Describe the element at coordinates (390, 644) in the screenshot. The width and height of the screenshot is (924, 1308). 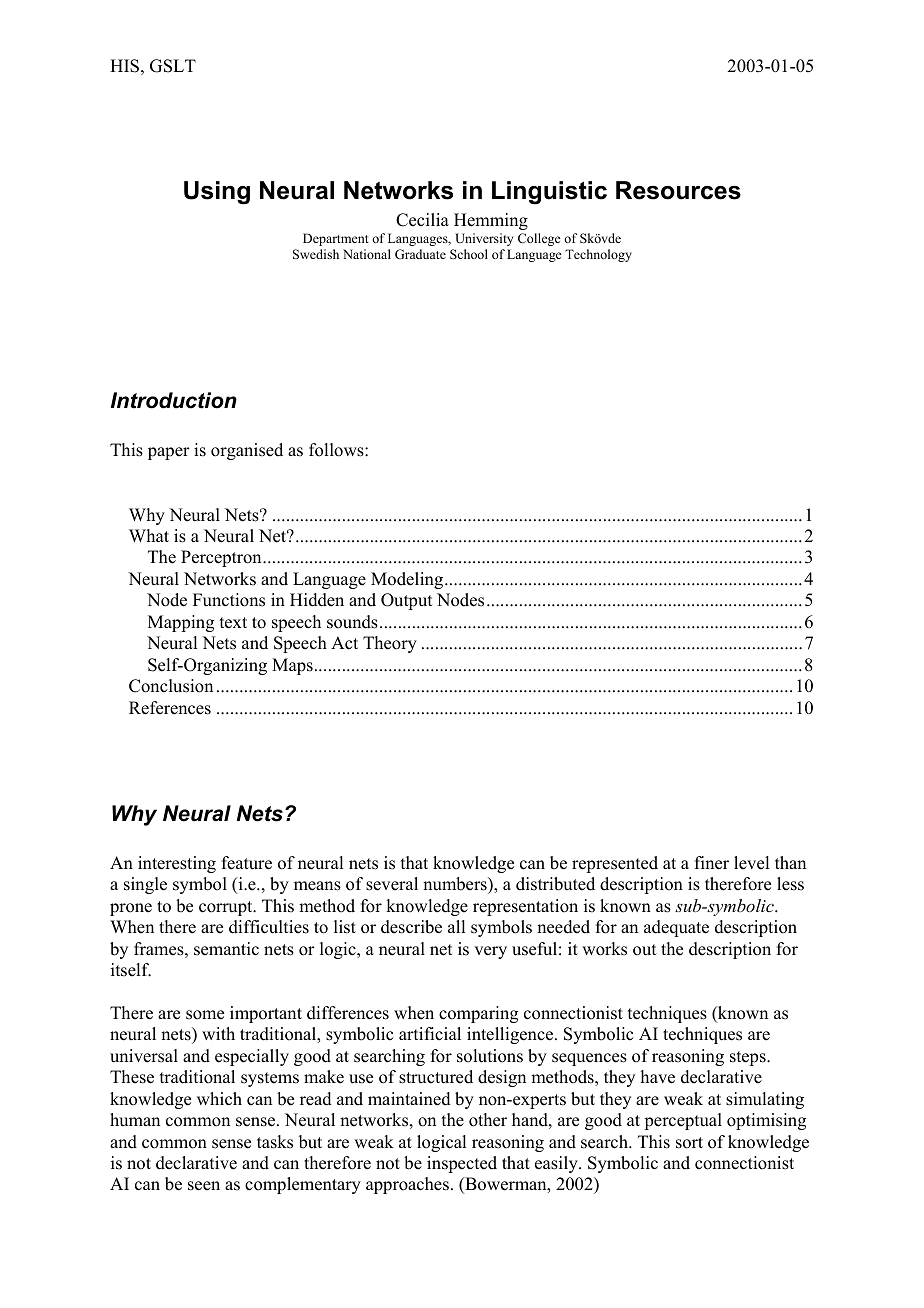
I see `Theory` at that location.
